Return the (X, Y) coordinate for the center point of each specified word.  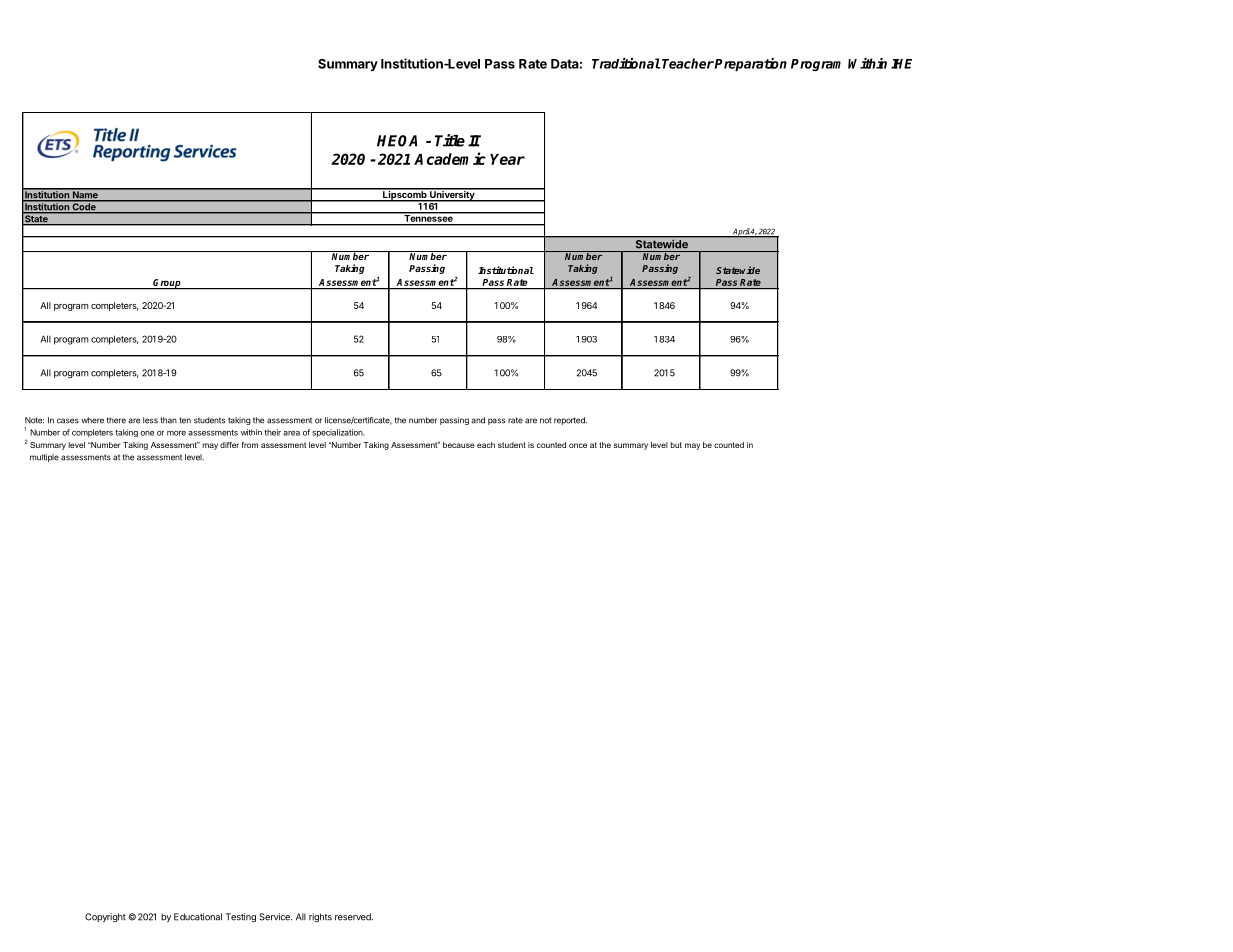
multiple (44, 458)
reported (570, 421)
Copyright (105, 917)
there (116, 420)
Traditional (626, 63)
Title (450, 140)
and (478, 420)
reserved (354, 917)
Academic (450, 158)
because (459, 445)
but (676, 445)
